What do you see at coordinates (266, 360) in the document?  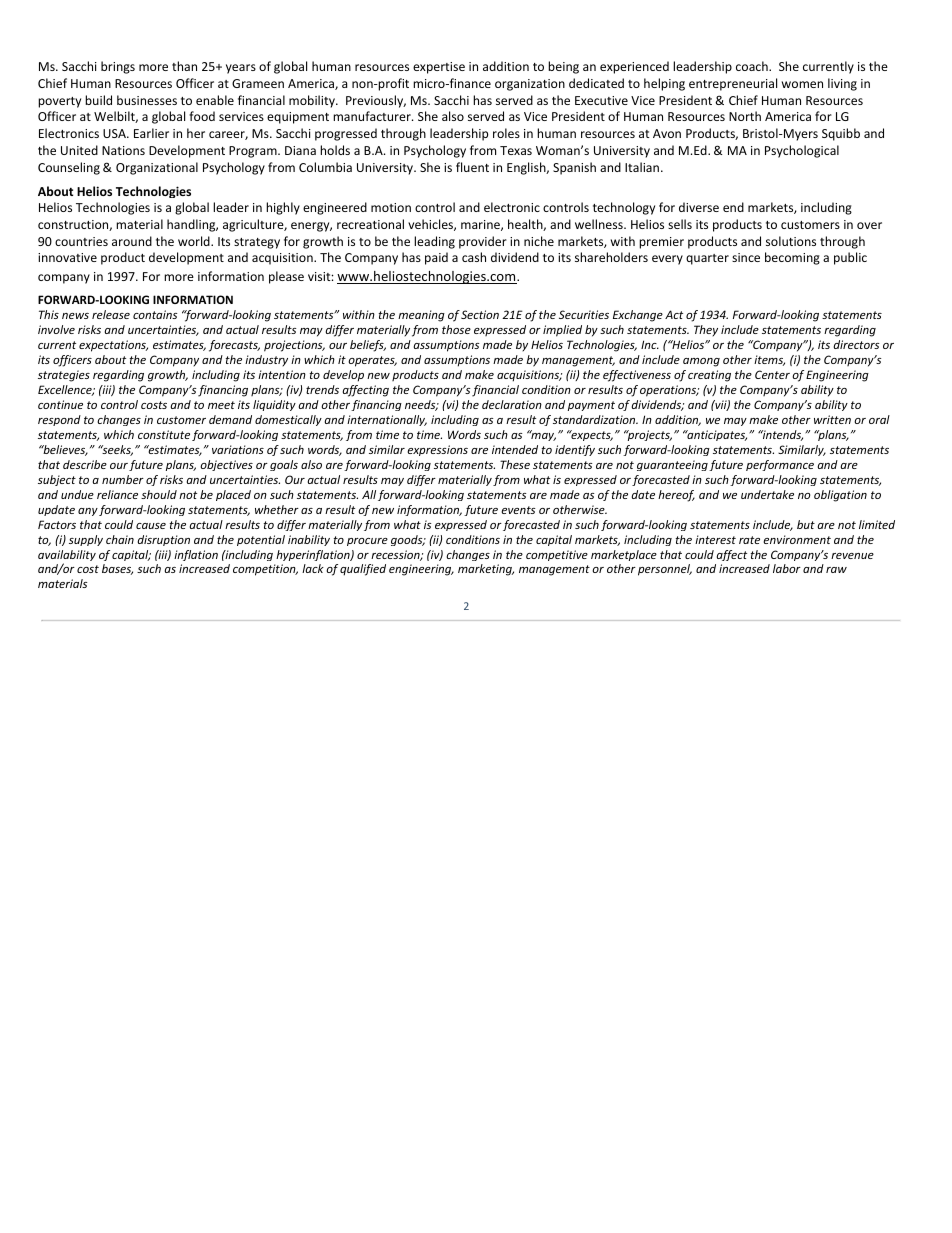 I see `industry` at bounding box center [266, 360].
